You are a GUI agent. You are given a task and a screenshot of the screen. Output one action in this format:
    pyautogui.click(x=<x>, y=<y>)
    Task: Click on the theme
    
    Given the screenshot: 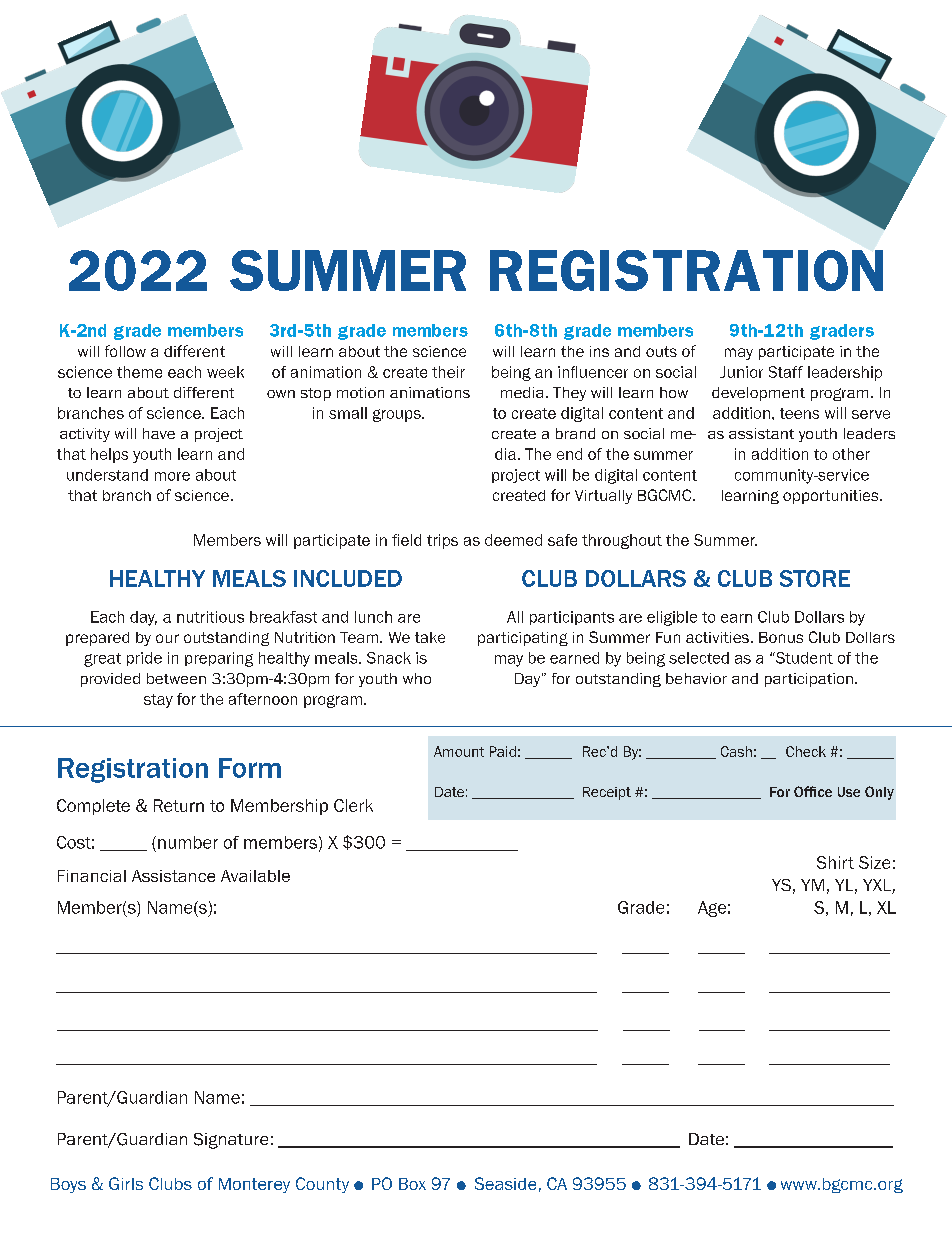 What is the action you would take?
    pyautogui.click(x=139, y=372)
